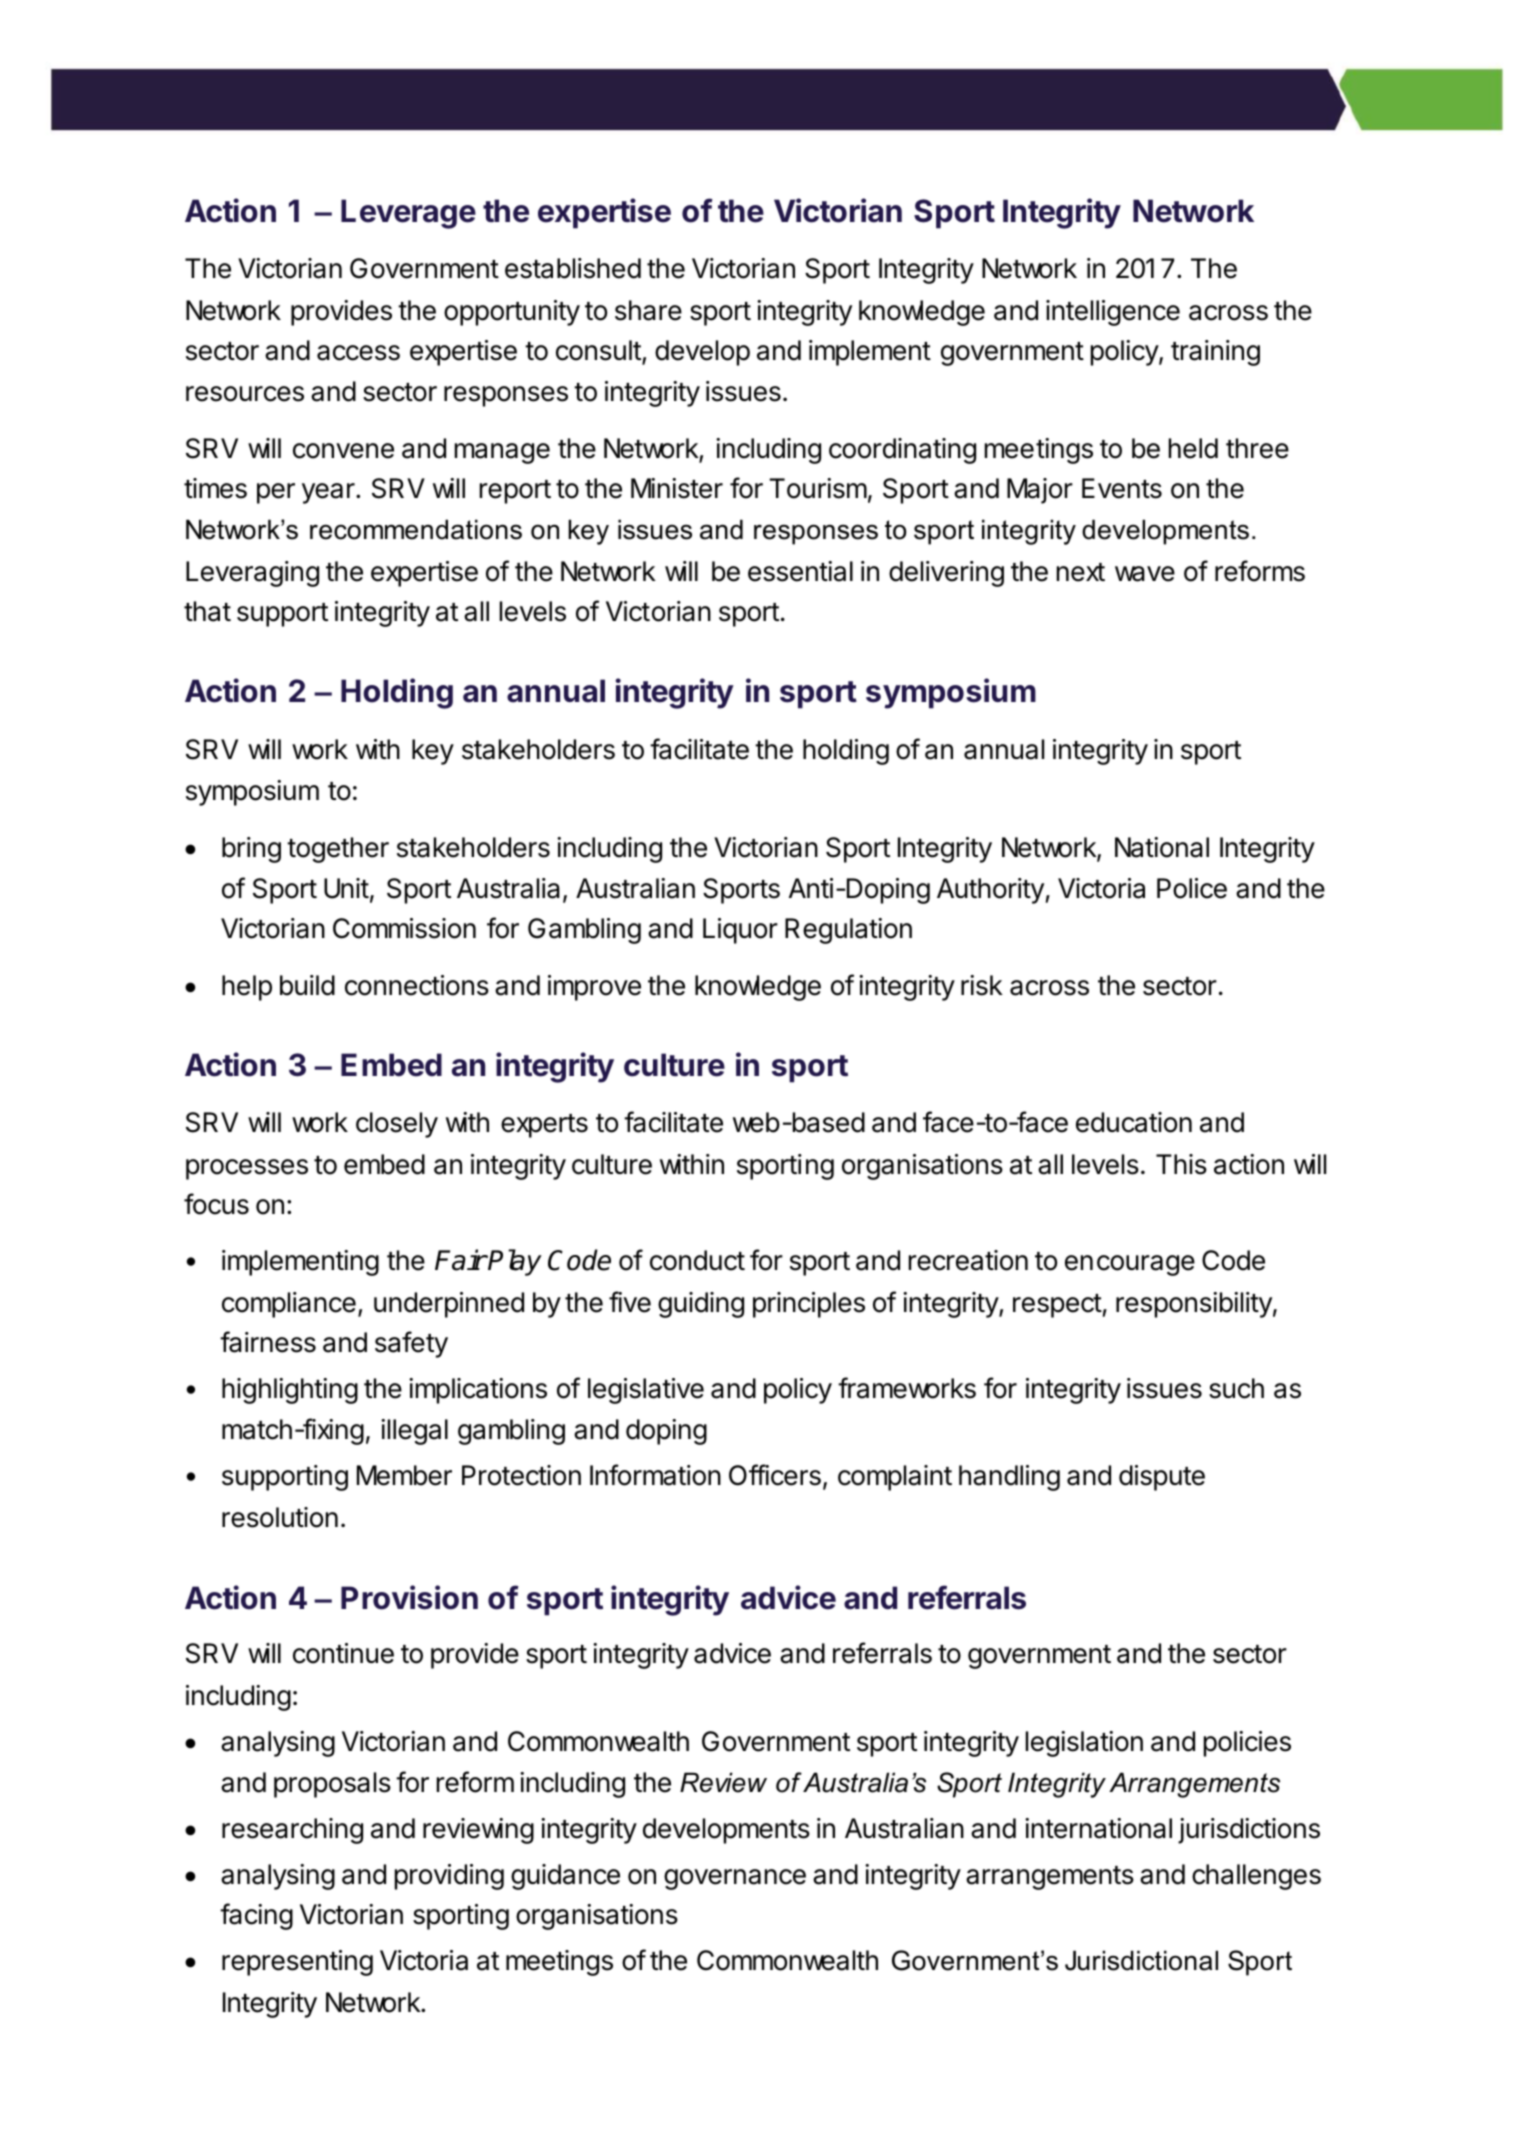 The width and height of the image is (1522, 2153). Describe the element at coordinates (594, 988) in the image. I see `improve` at that location.
